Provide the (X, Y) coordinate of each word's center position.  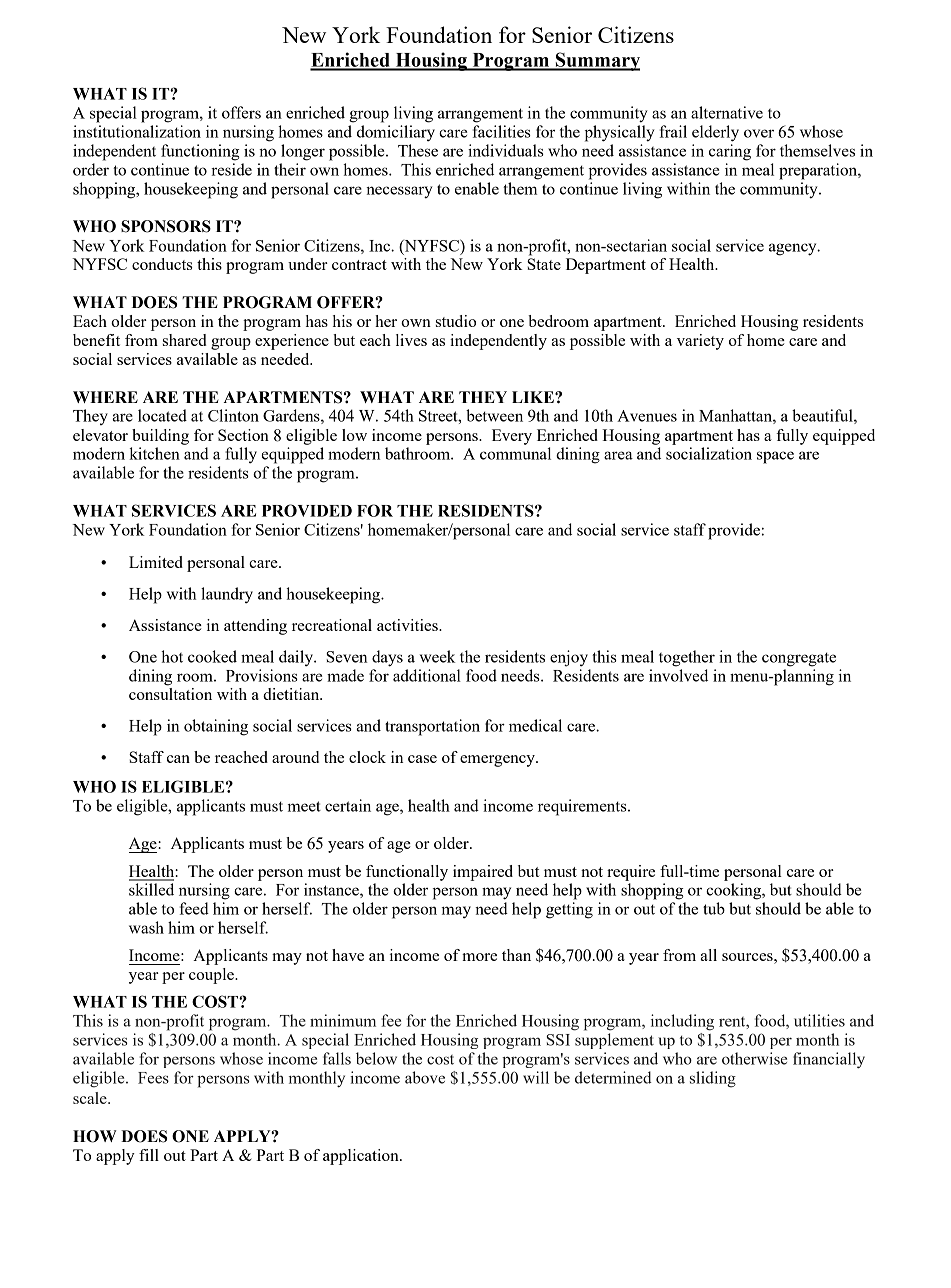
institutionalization (137, 131)
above (425, 1077)
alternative (727, 112)
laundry (227, 595)
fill (149, 1155)
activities (408, 625)
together (687, 658)
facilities (502, 131)
